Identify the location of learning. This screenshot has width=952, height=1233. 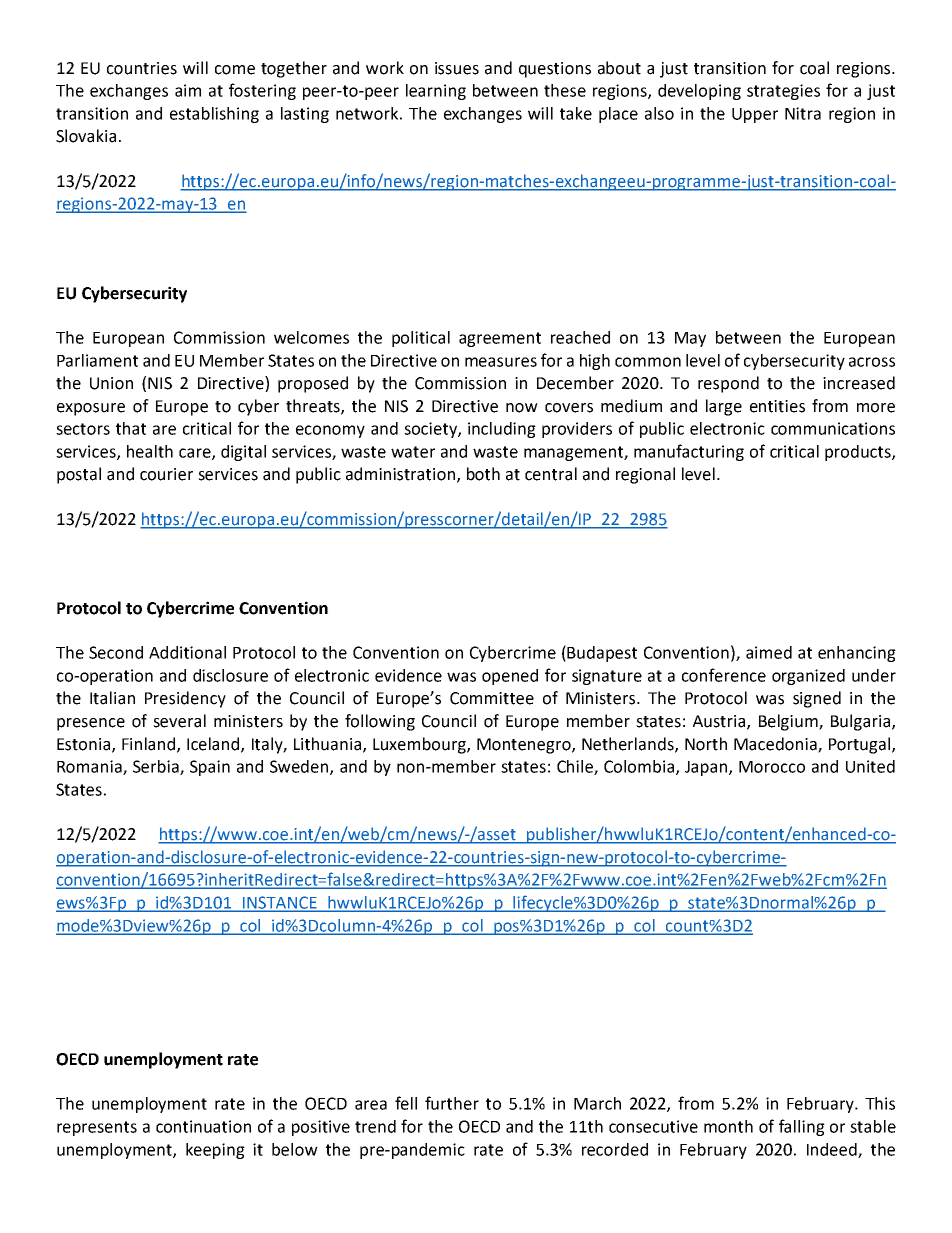
(436, 92).
